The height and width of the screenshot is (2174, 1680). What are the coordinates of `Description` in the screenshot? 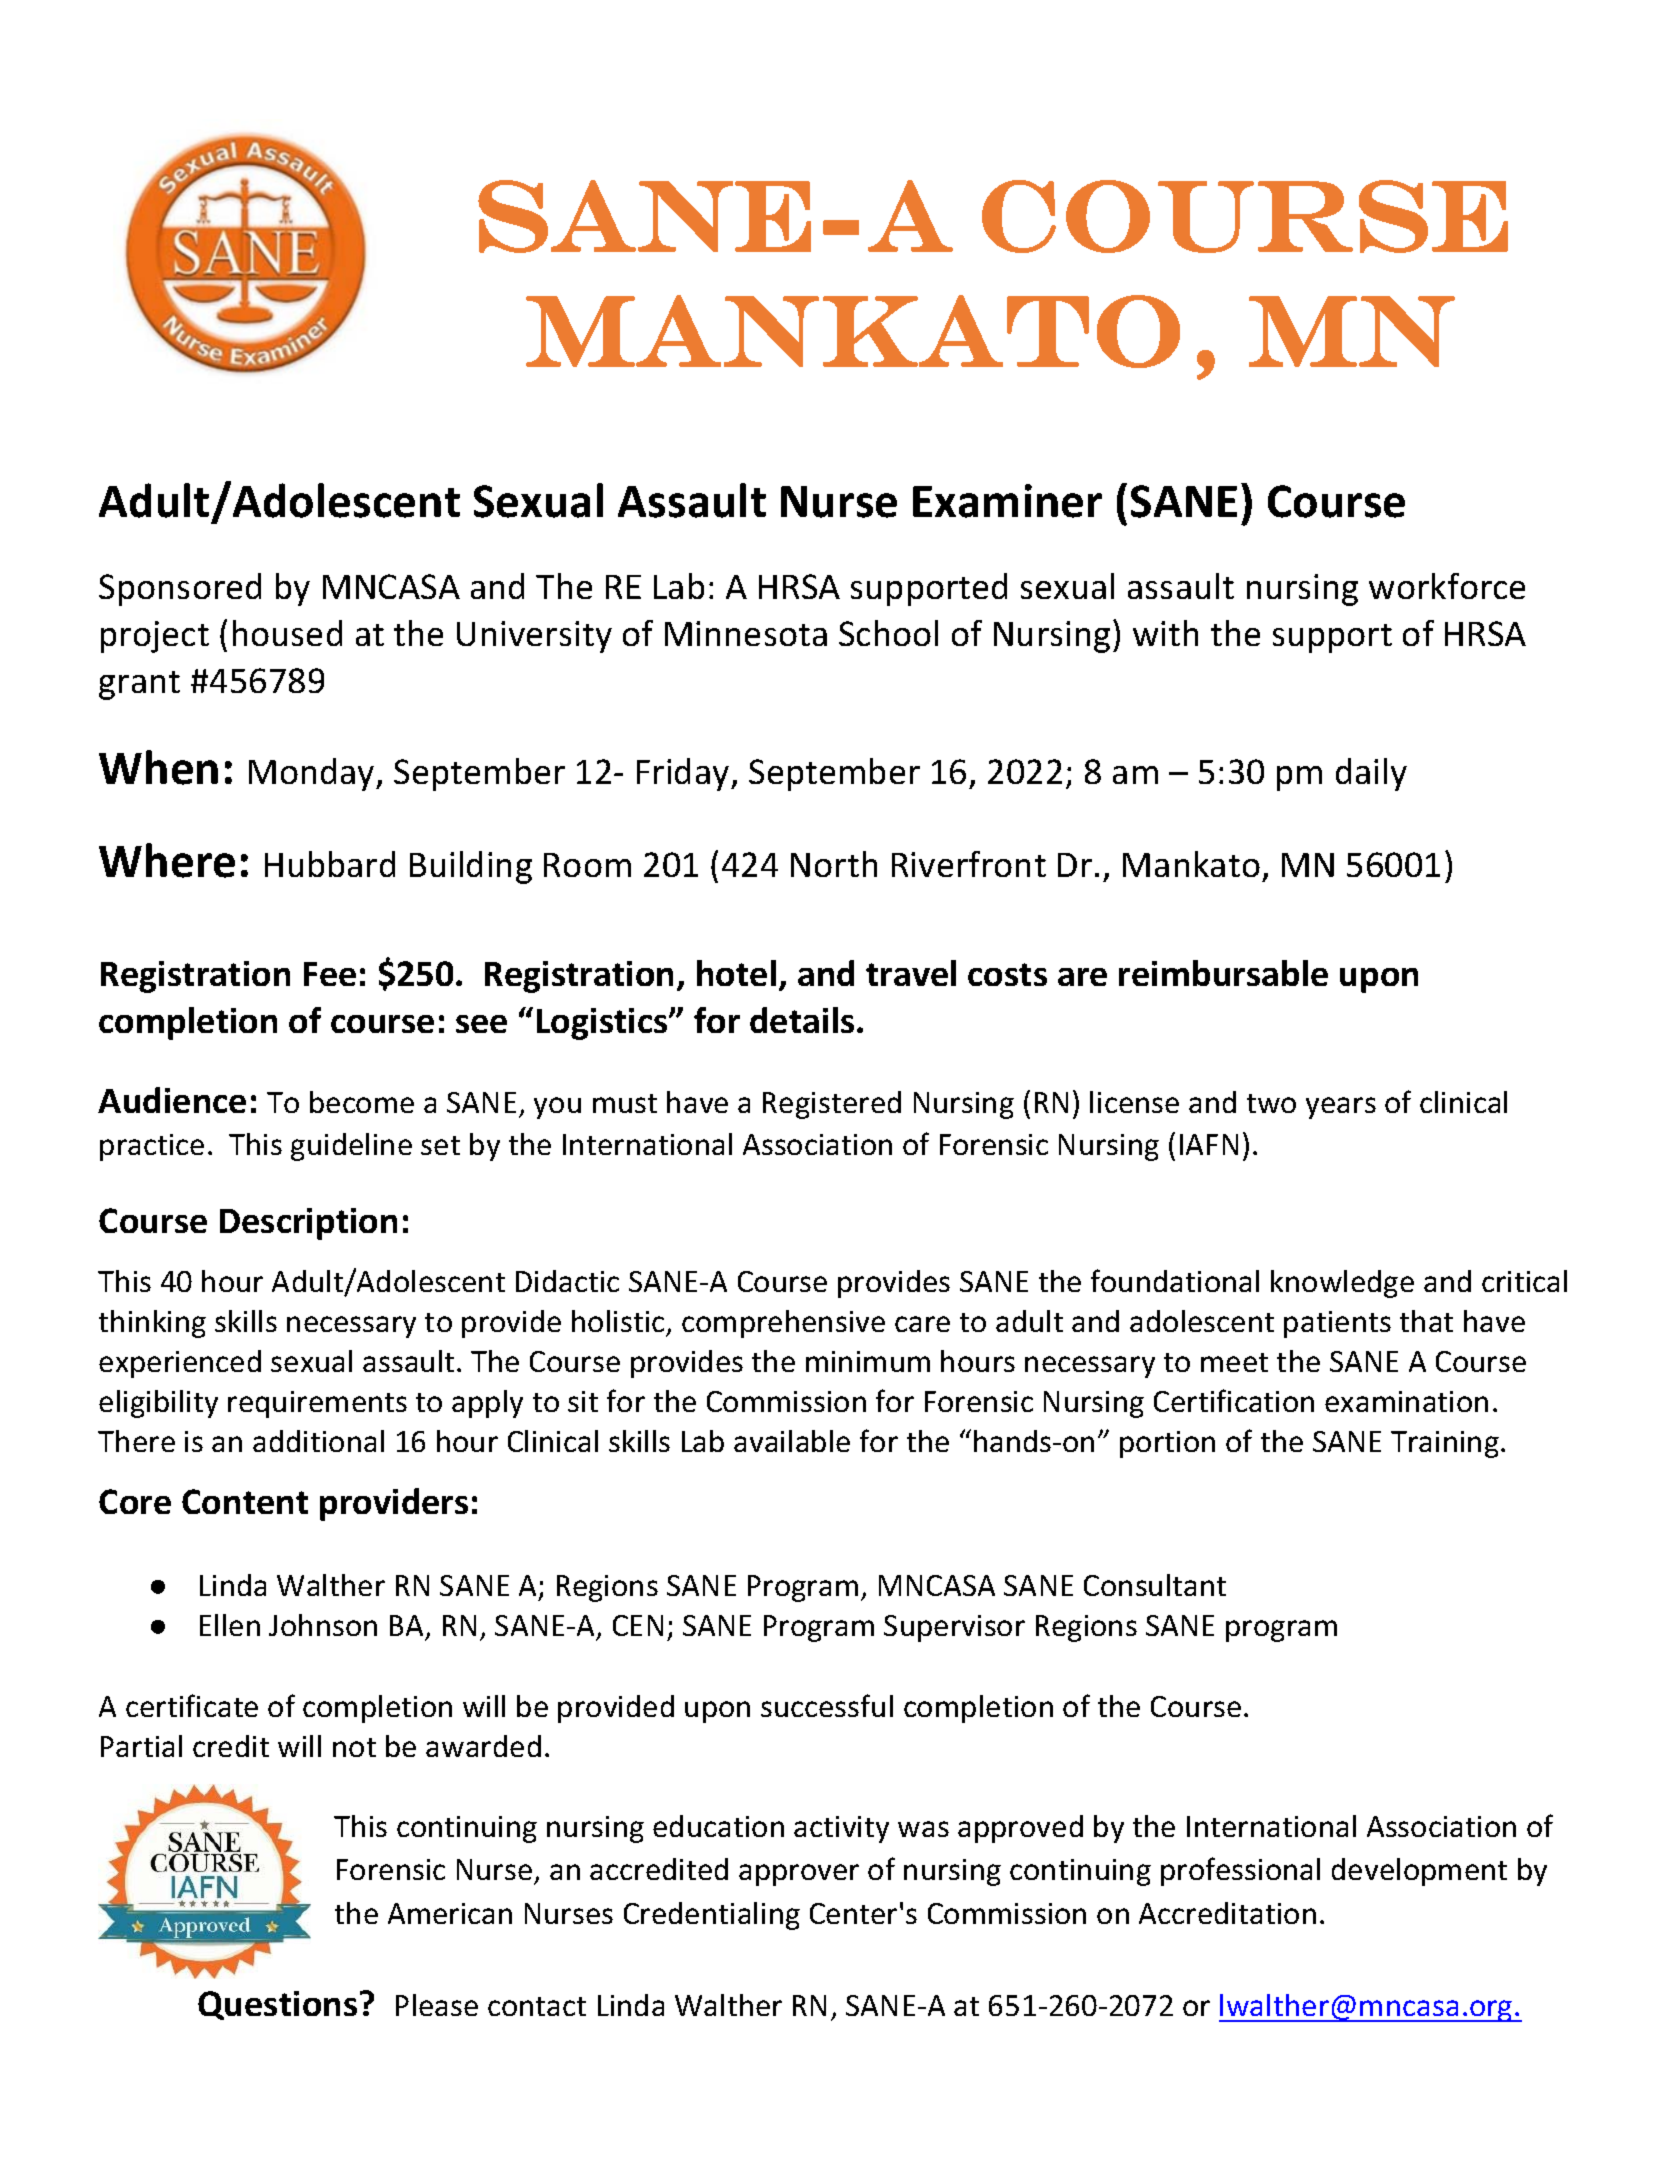 It's located at (308, 1224).
